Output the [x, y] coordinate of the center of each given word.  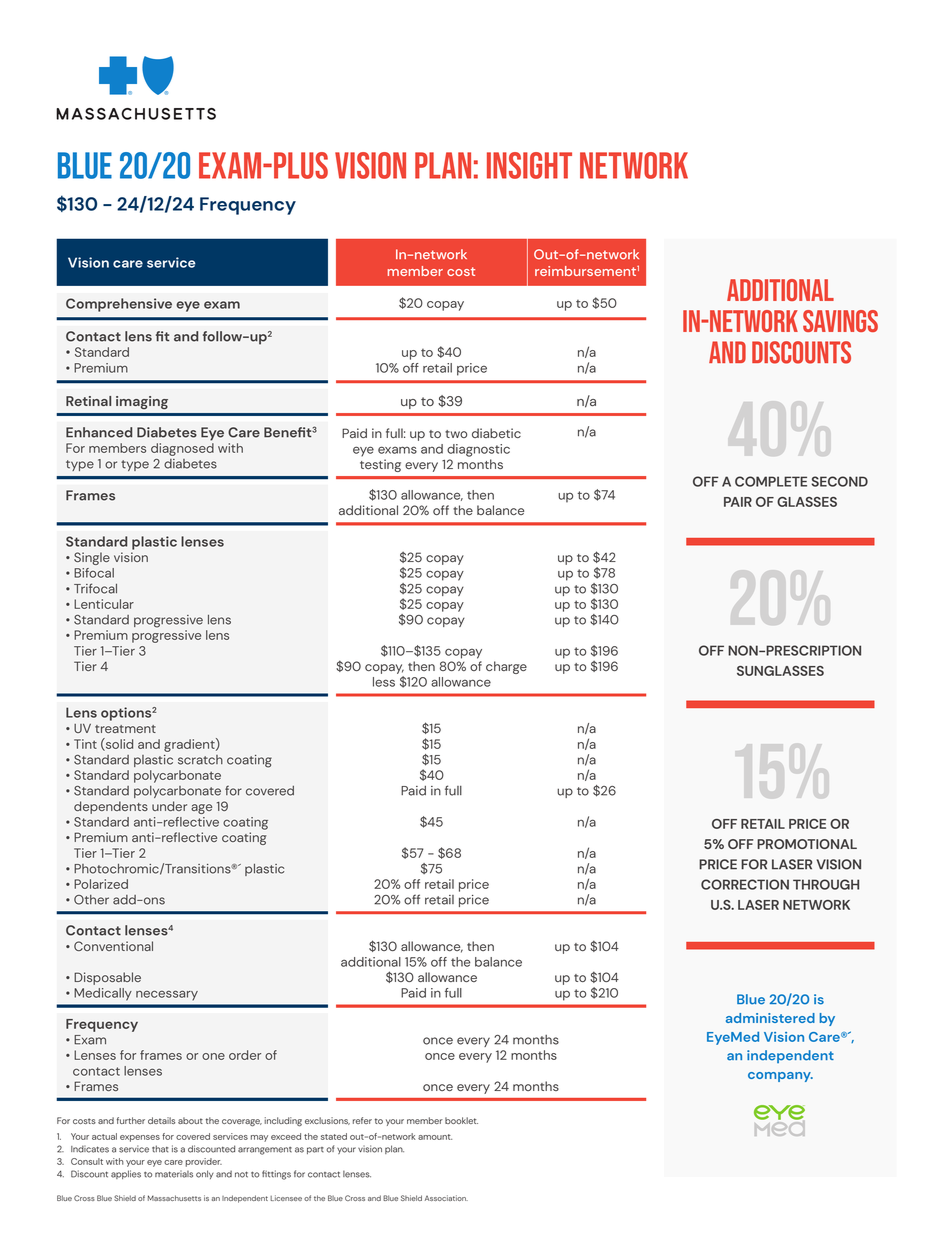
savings [840, 321]
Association [446, 1198]
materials [174, 1174]
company [780, 1077]
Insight [529, 165]
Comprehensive [119, 305]
